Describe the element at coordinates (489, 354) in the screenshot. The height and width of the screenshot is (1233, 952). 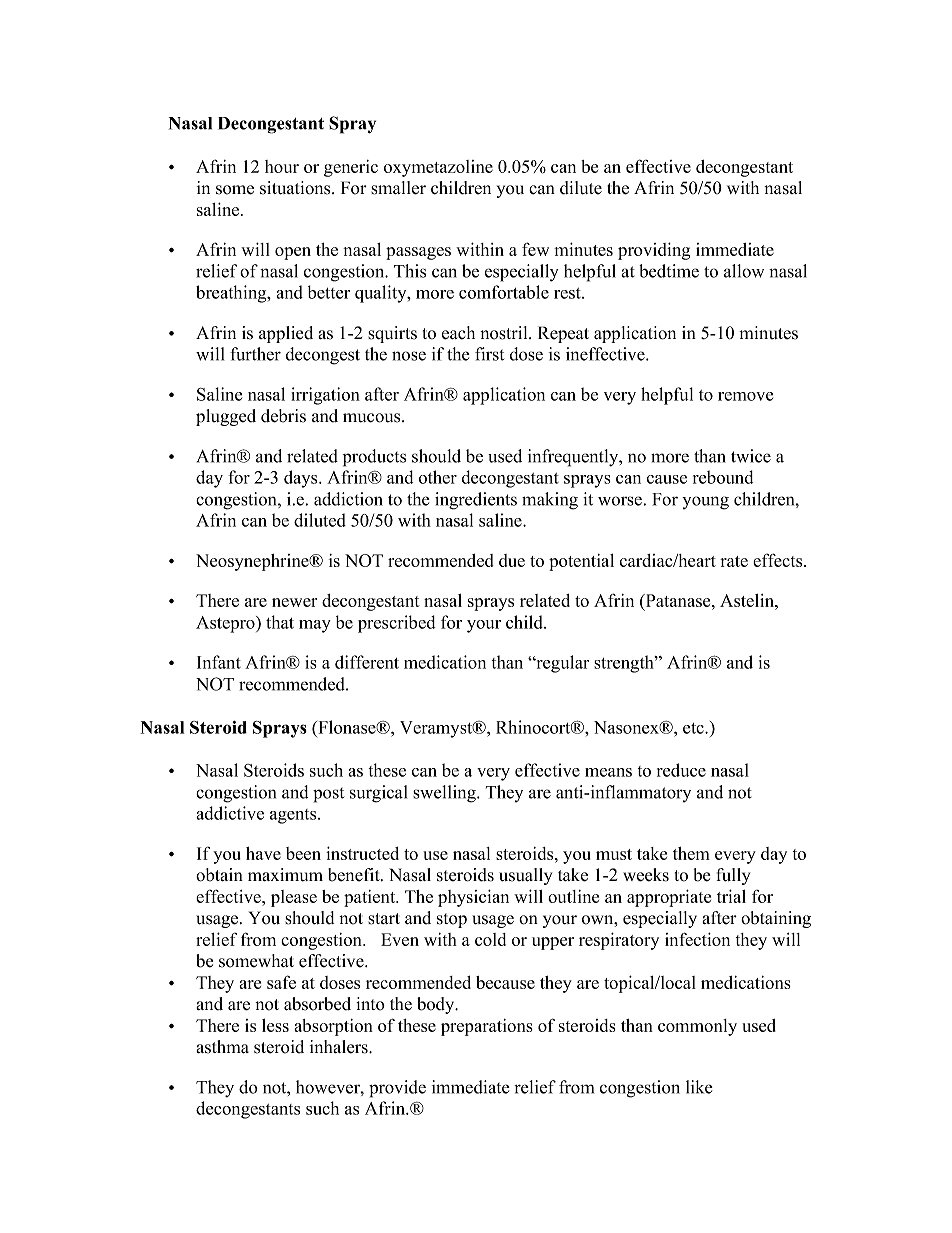
I see `first` at that location.
